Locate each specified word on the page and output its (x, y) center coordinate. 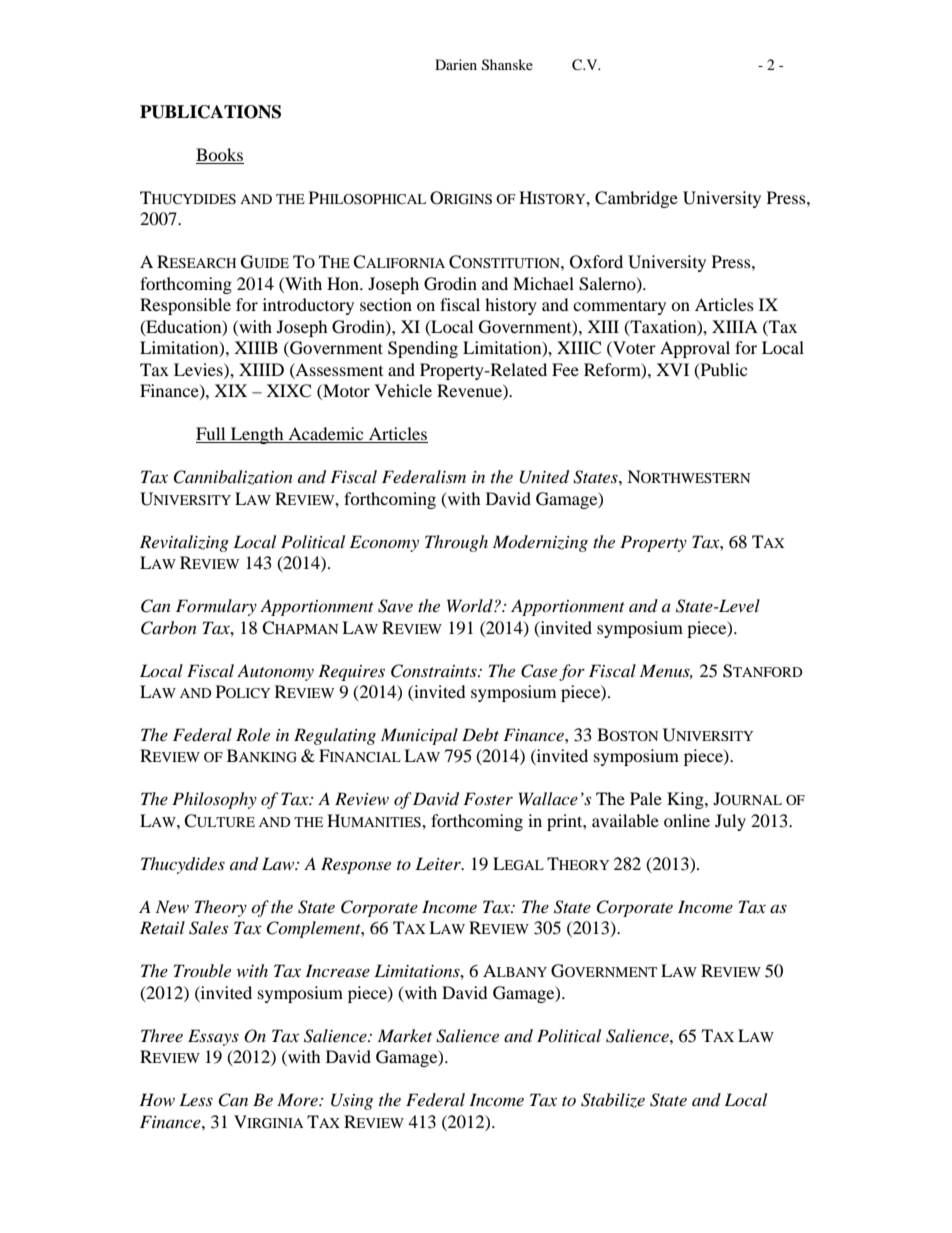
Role (253, 734)
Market (405, 1035)
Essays (213, 1037)
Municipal (419, 736)
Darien (456, 64)
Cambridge (636, 199)
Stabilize (613, 1100)
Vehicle (403, 390)
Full (212, 435)
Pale (646, 798)
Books (220, 156)
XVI (672, 369)
